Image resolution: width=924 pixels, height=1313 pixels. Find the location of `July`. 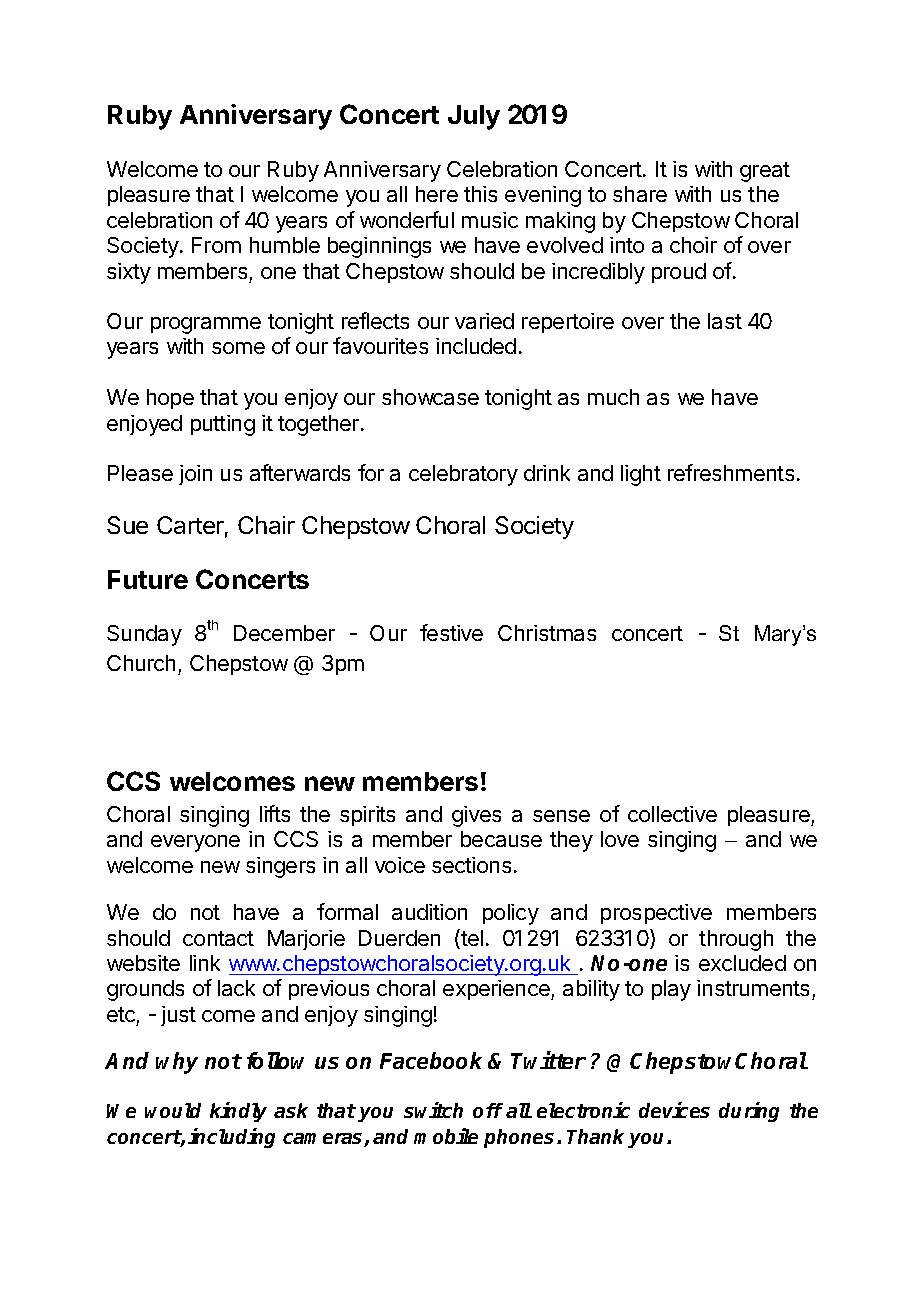

July is located at coordinates (474, 117).
